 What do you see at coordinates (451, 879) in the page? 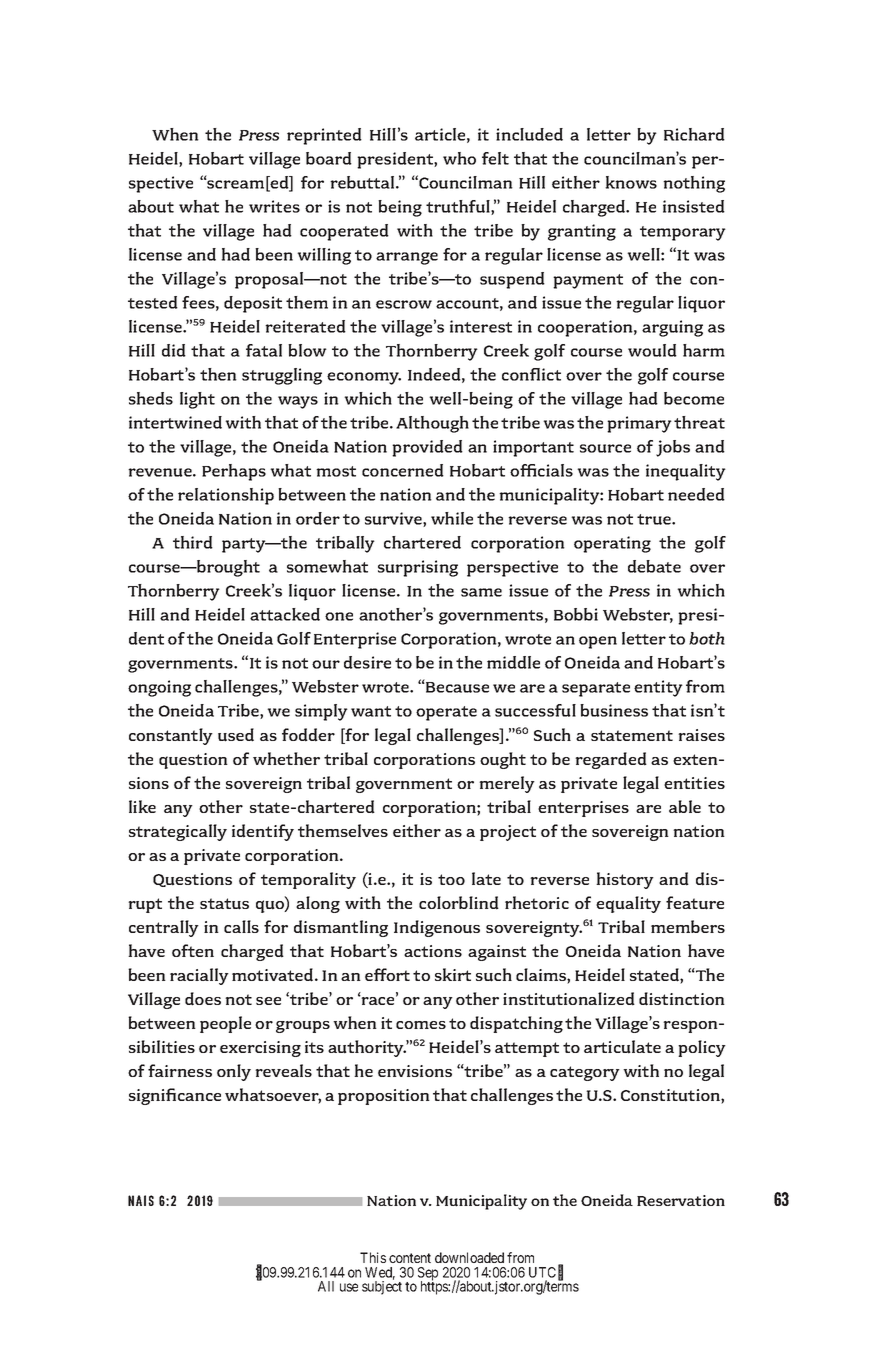
I see `too` at bounding box center [451, 879].
